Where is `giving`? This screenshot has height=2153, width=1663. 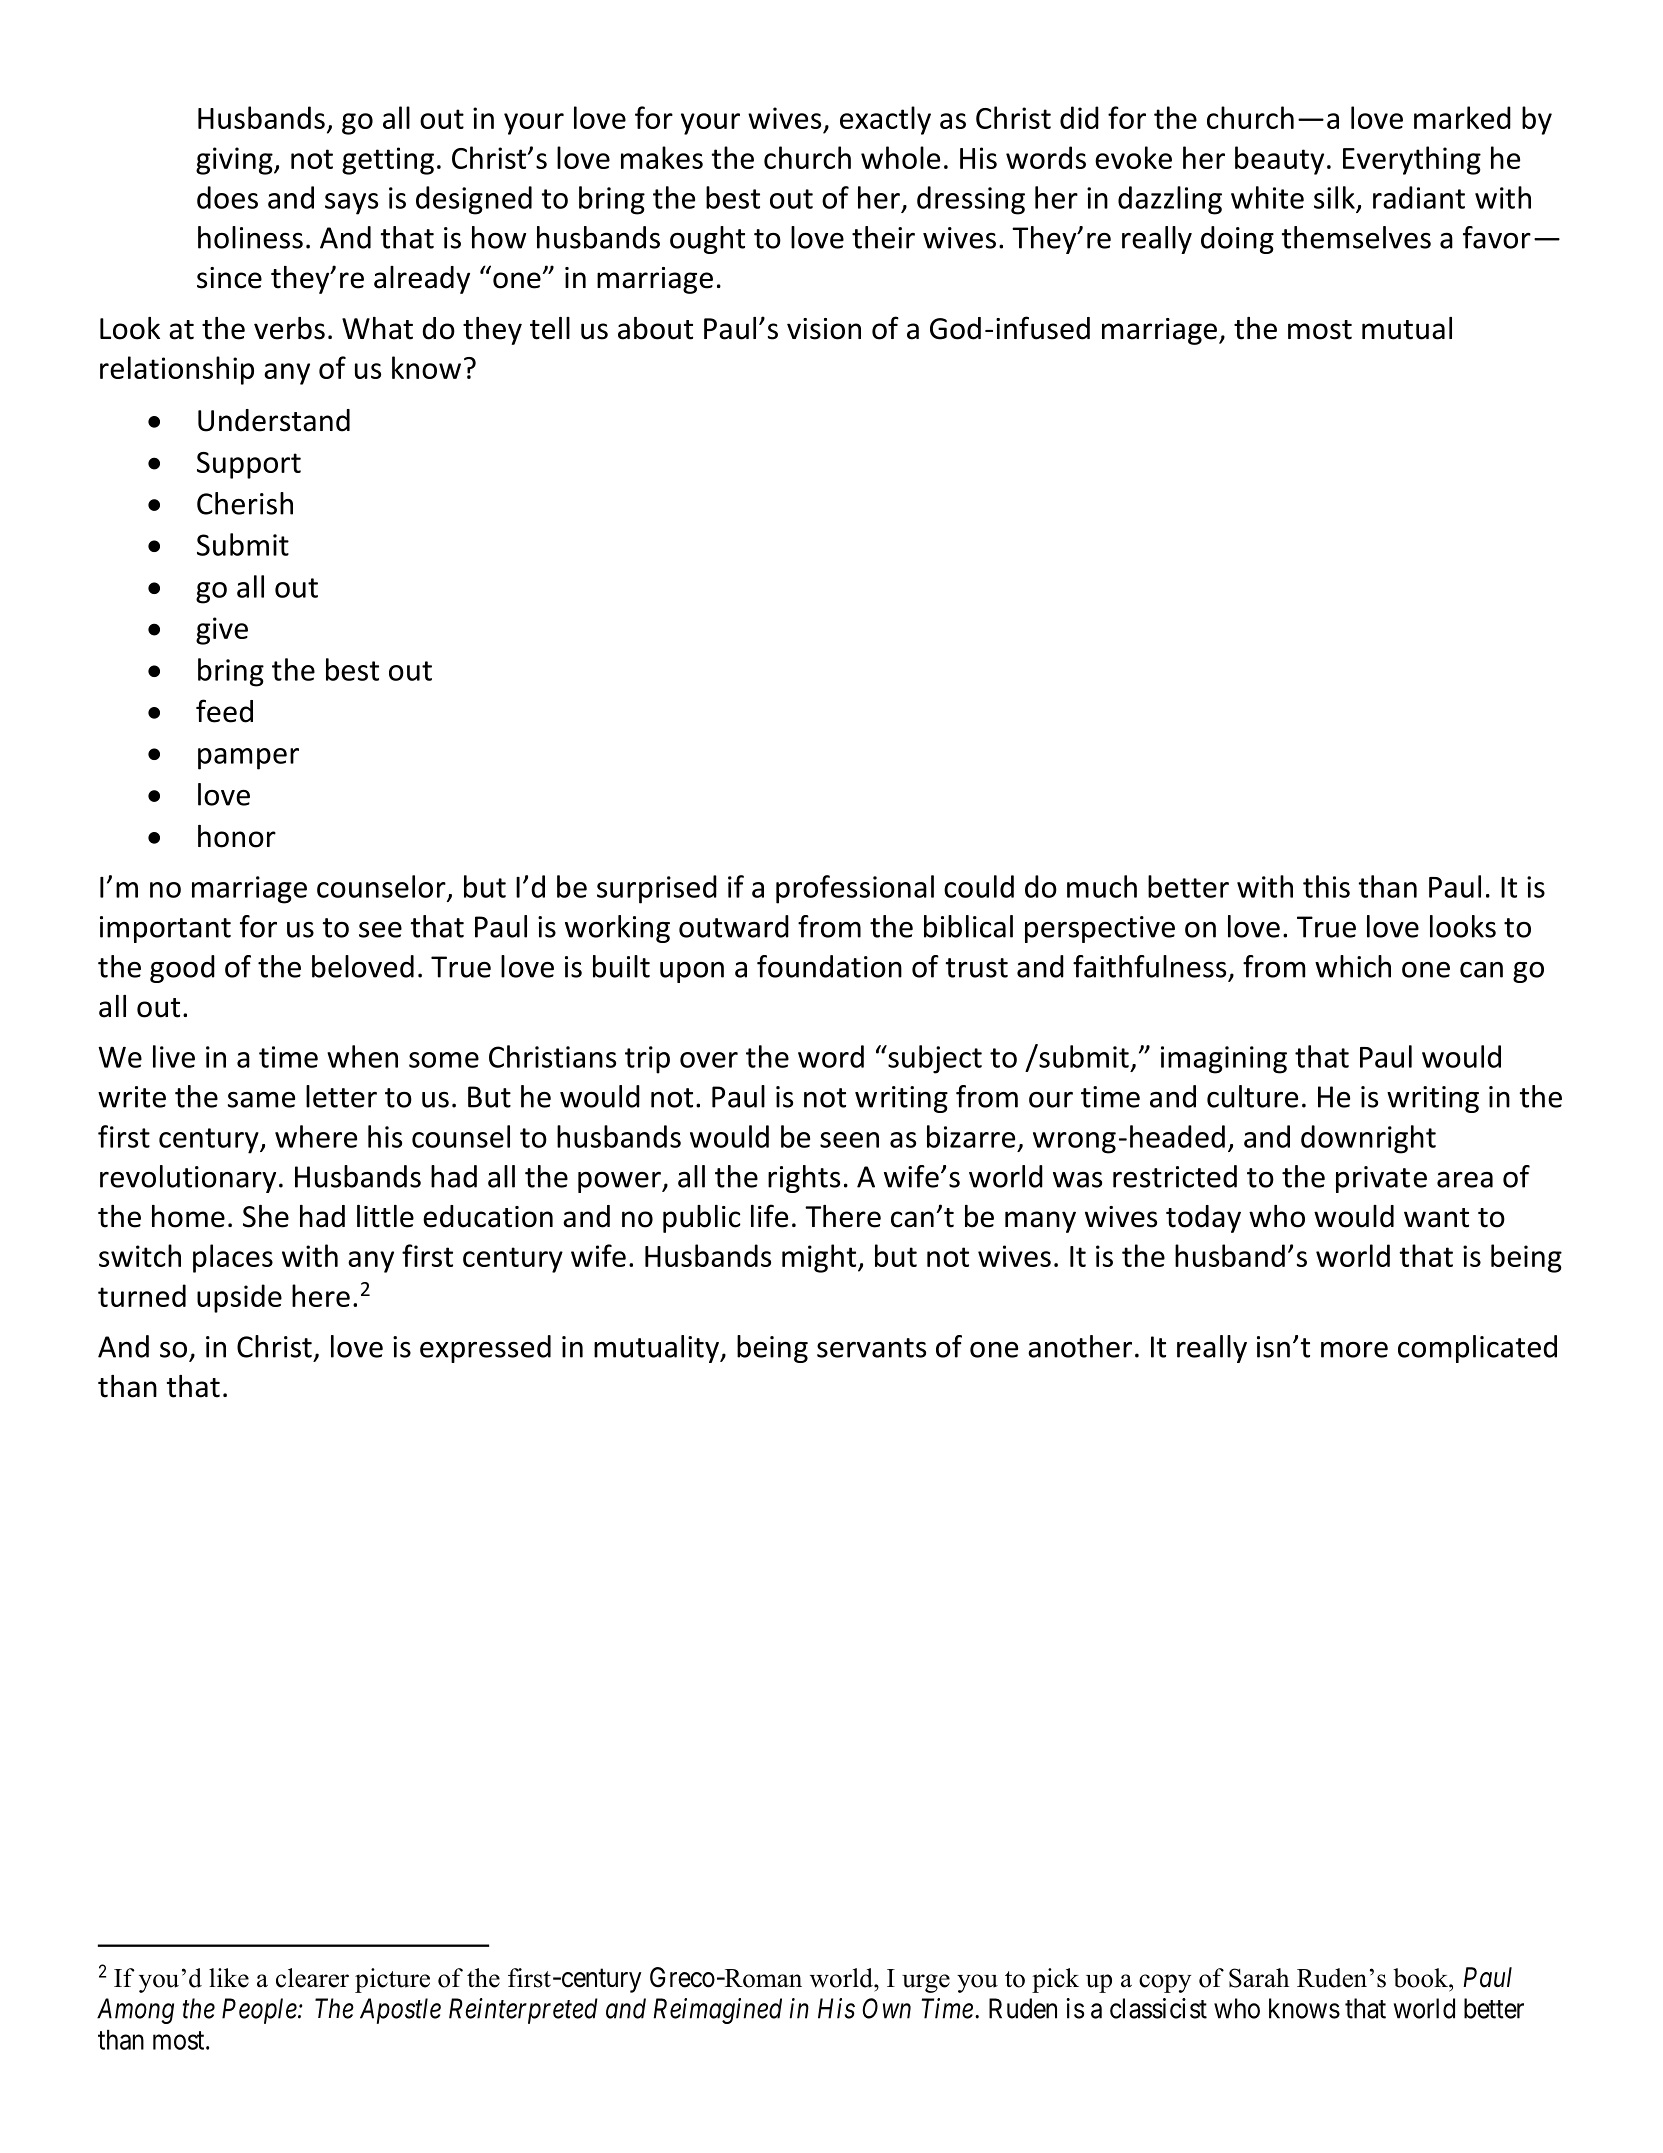
giving is located at coordinates (235, 161).
